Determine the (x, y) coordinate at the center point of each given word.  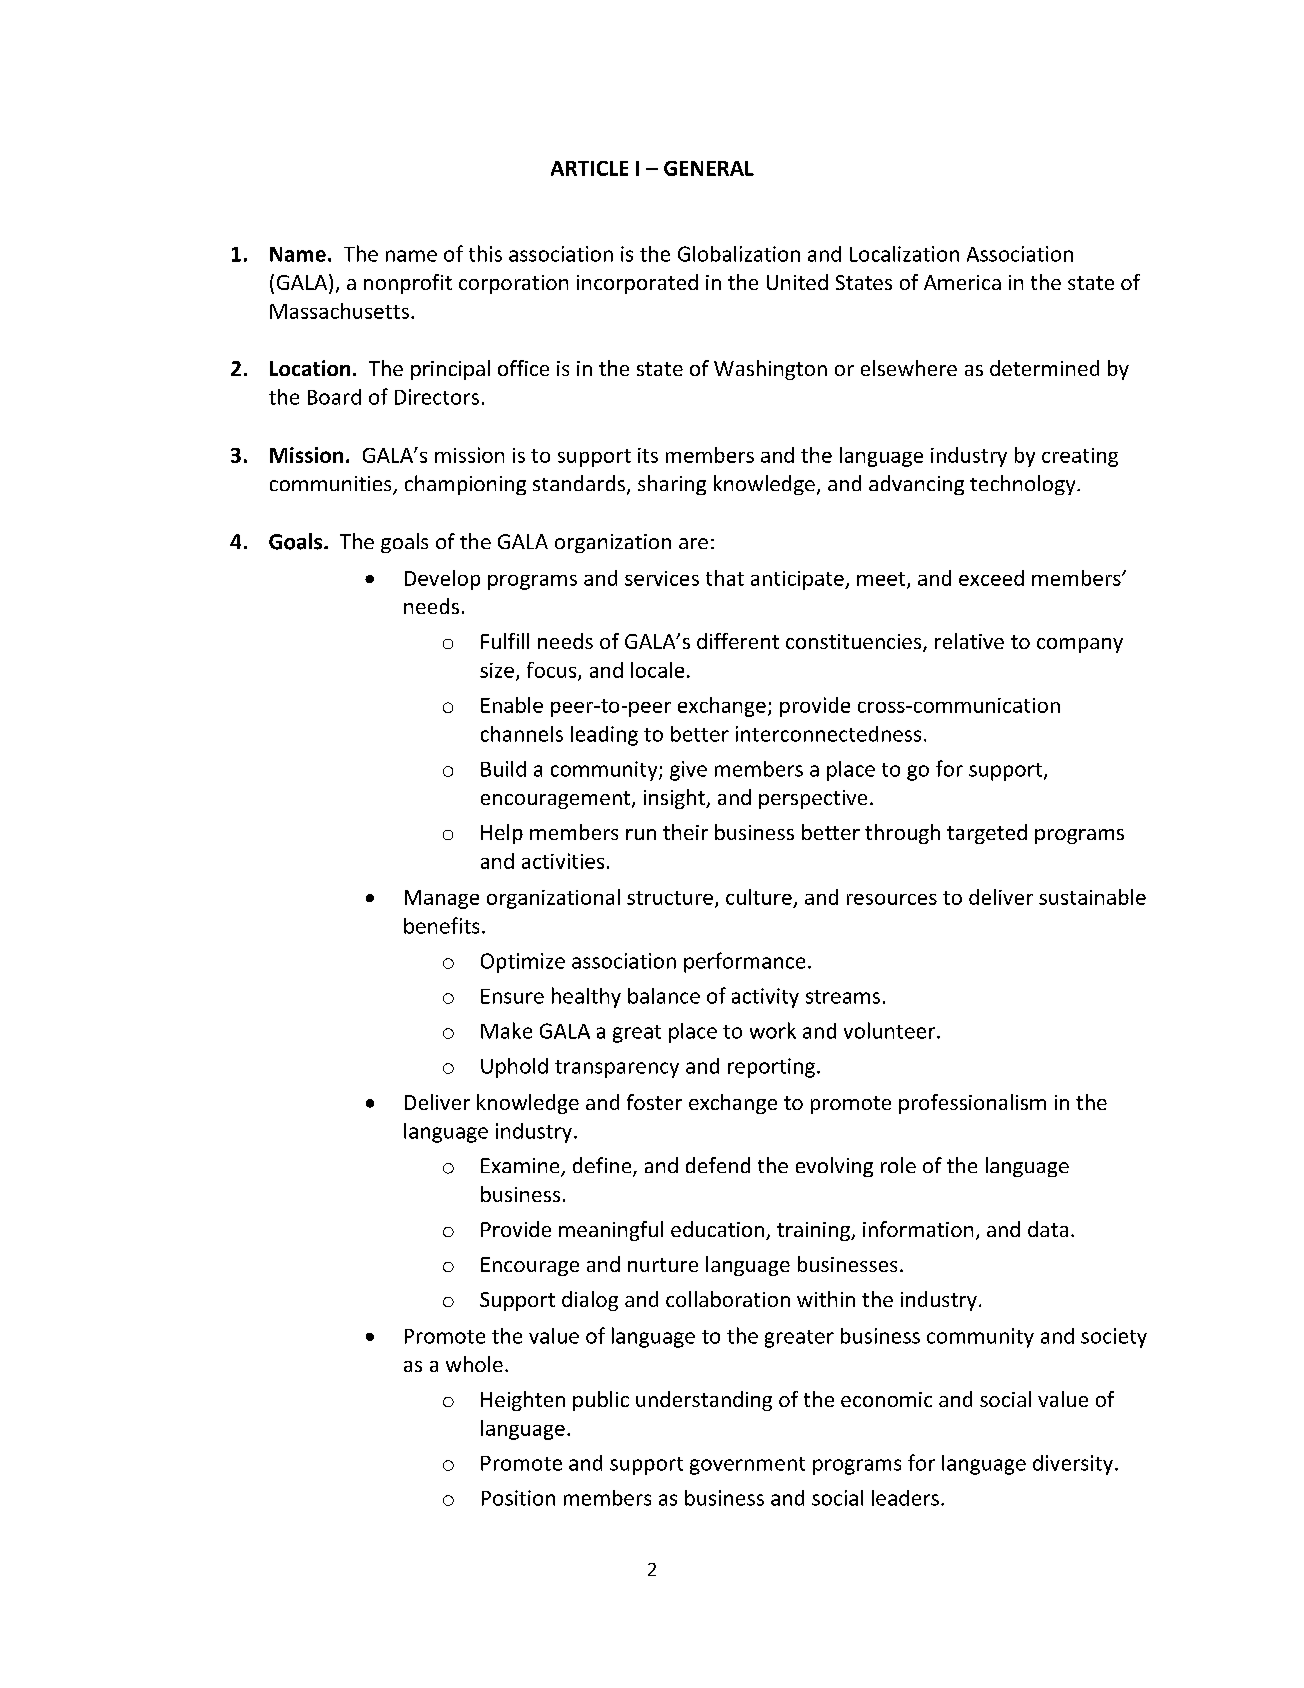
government (747, 1466)
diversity (1073, 1465)
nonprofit (408, 284)
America (962, 282)
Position (518, 1498)
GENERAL (709, 168)
